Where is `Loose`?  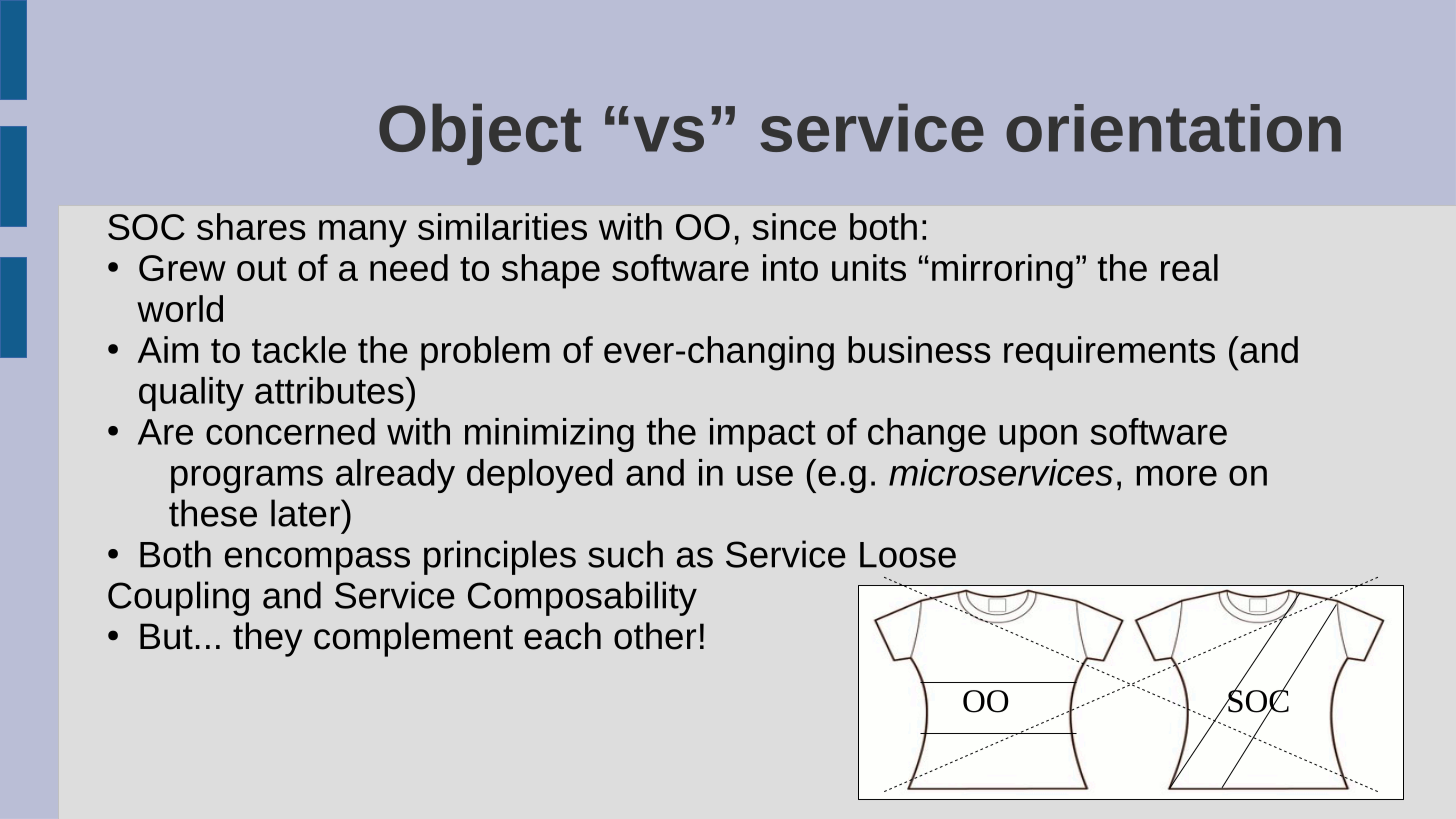 Loose is located at coordinates (908, 555).
